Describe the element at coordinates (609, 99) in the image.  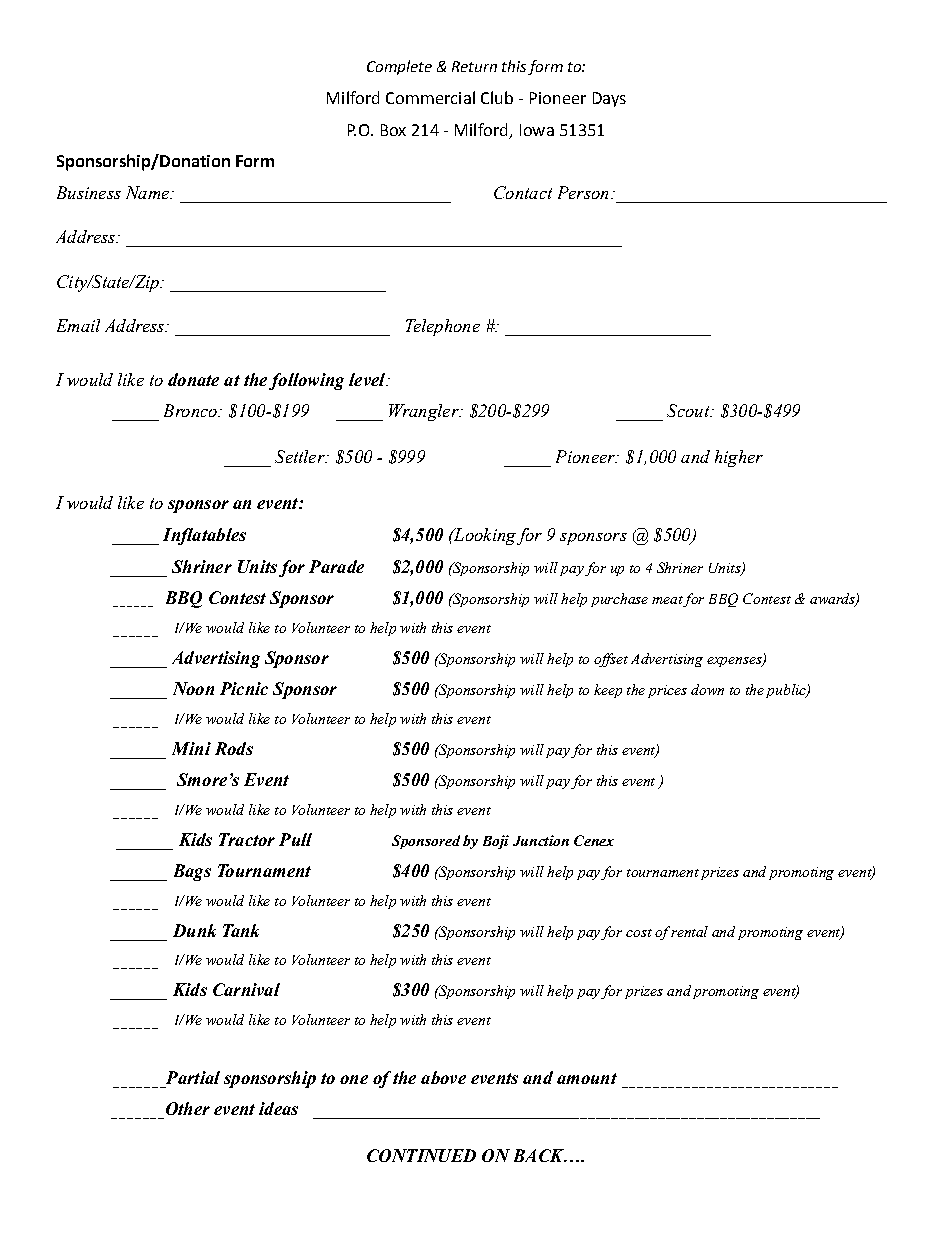
I see `Days` at that location.
